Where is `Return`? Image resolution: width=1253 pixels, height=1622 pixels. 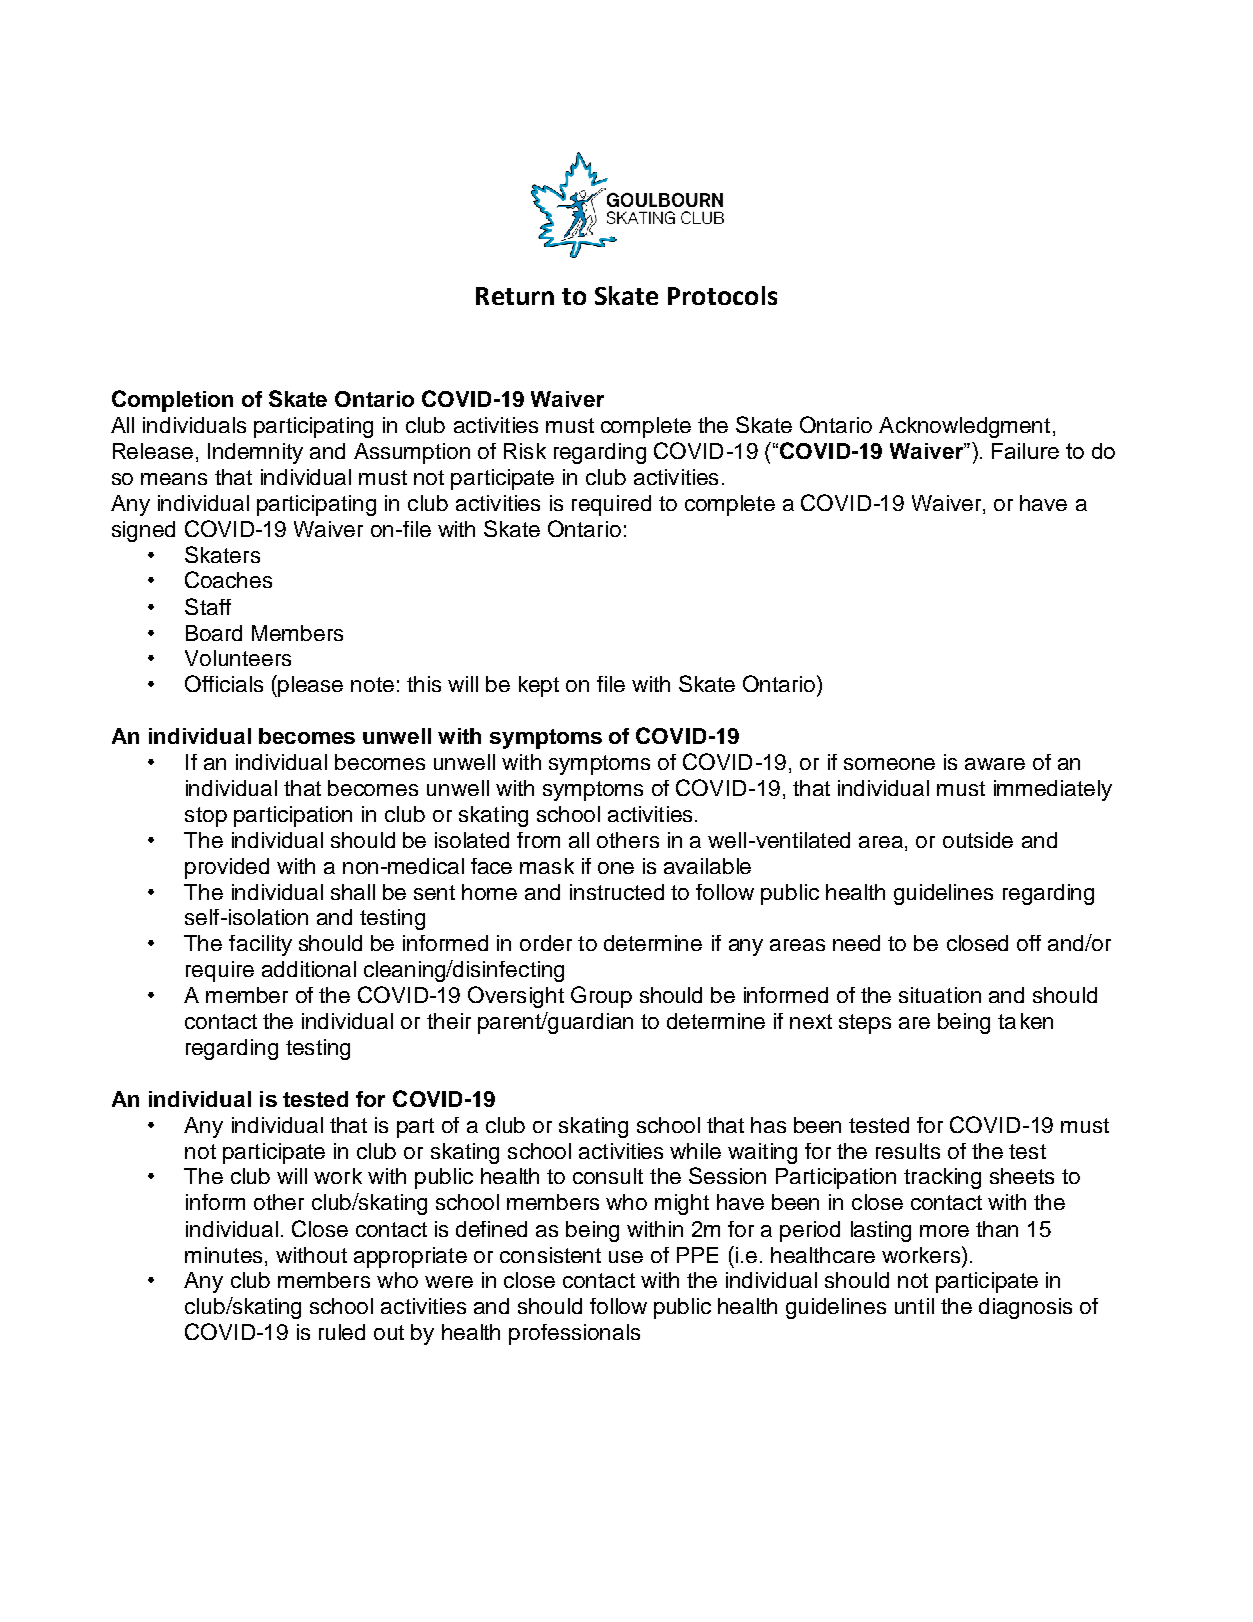
Return is located at coordinates (515, 296).
